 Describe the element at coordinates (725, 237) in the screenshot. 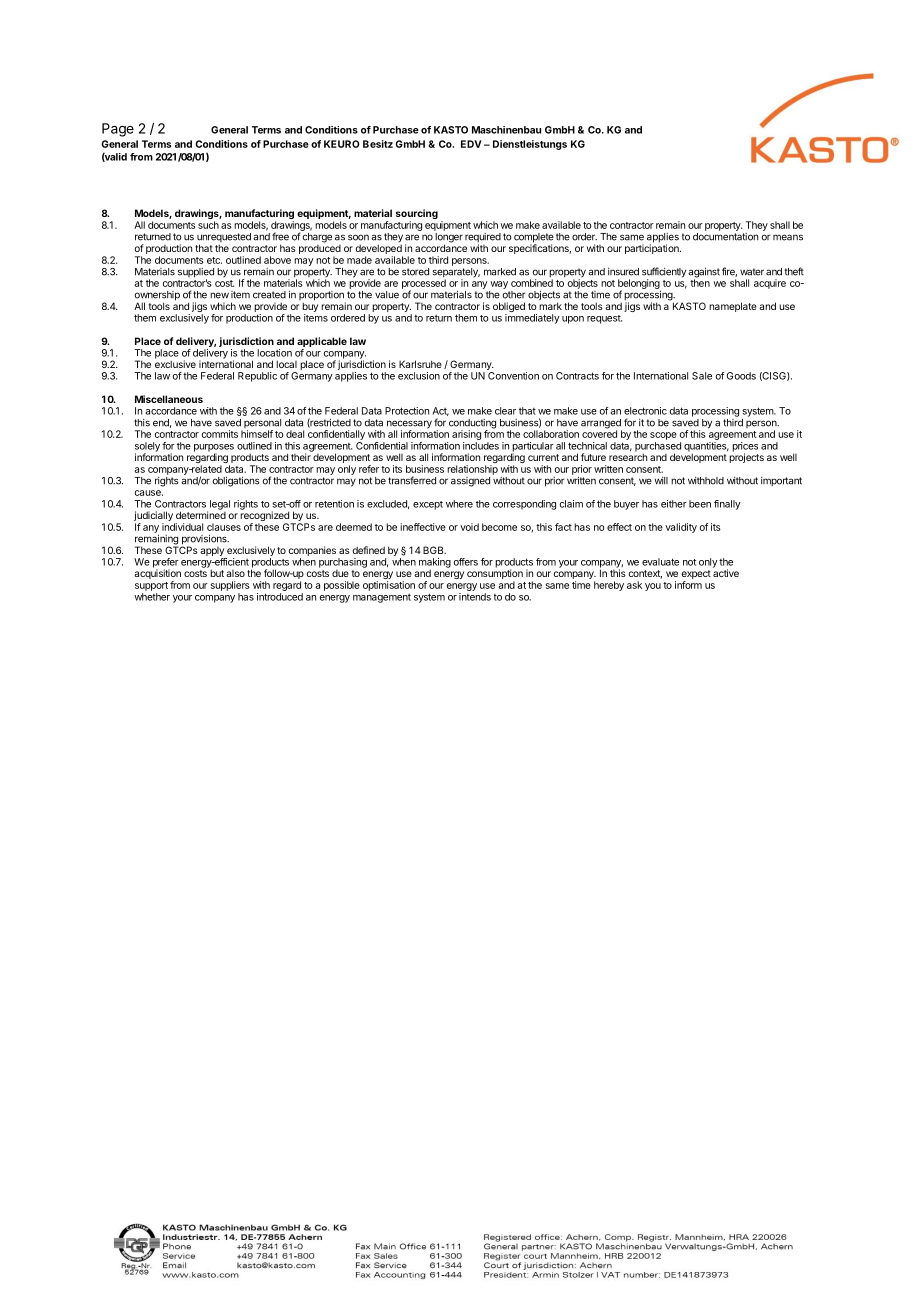

I see `documentation` at that location.
